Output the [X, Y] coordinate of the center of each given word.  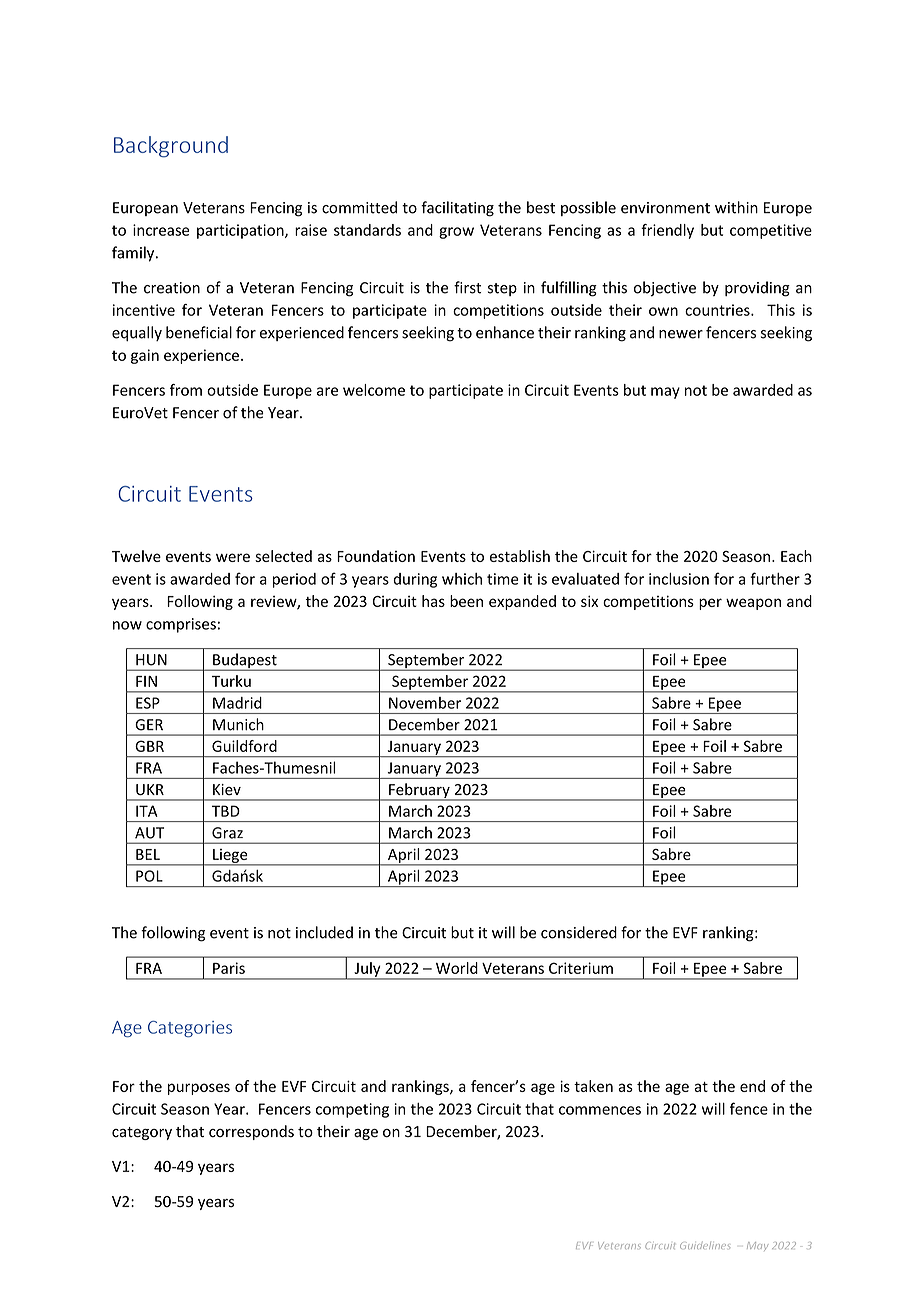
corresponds [251, 1132]
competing [352, 1110]
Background [171, 147]
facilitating [457, 209]
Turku [231, 681]
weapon [753, 604]
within [736, 207]
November [425, 703]
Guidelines [705, 1245]
